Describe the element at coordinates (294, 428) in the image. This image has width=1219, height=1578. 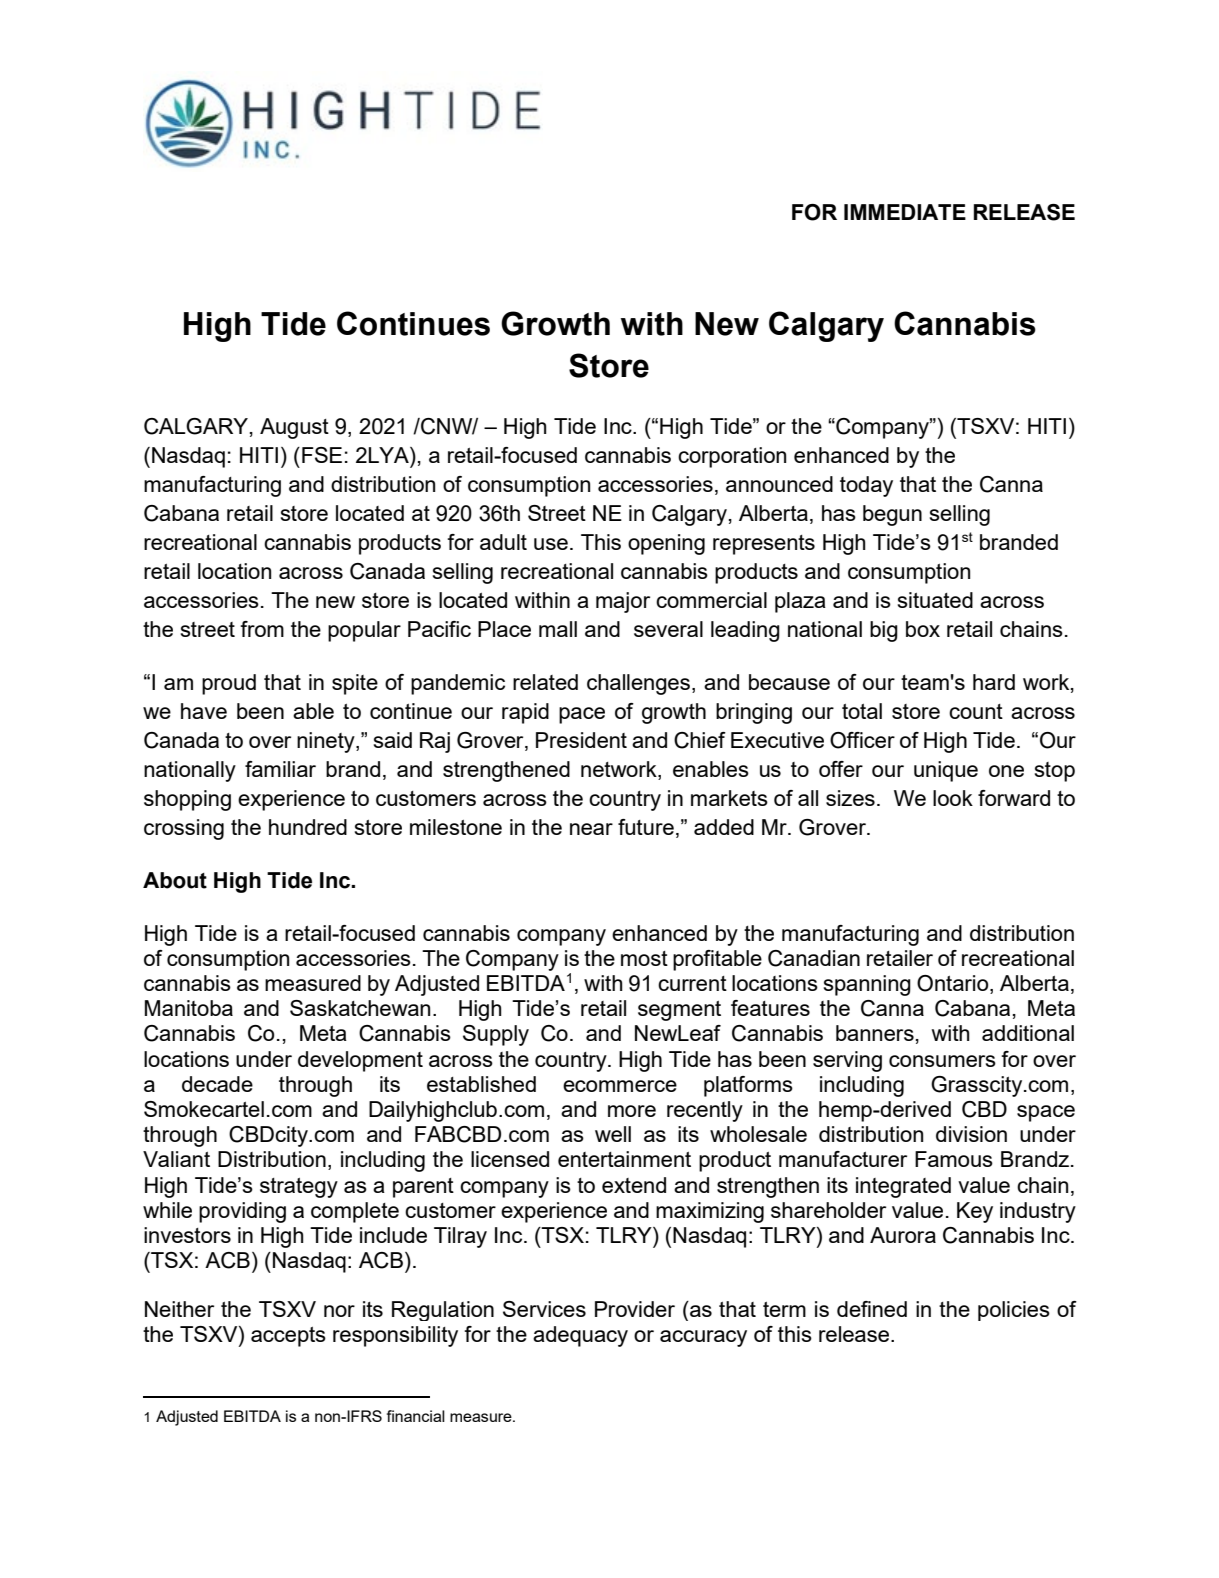
I see `August` at that location.
